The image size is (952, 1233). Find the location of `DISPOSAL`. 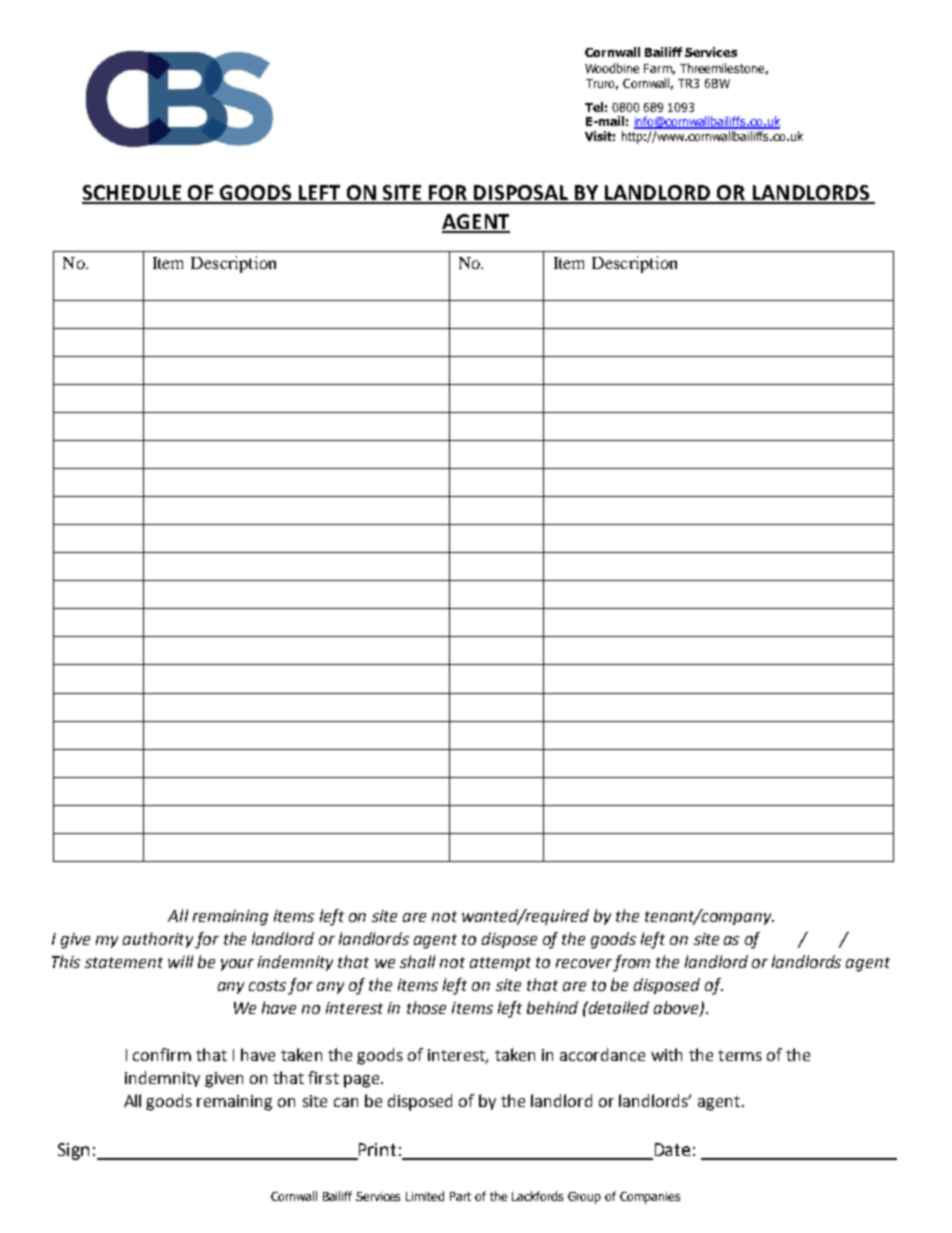

DISPOSAL is located at coordinates (521, 194).
